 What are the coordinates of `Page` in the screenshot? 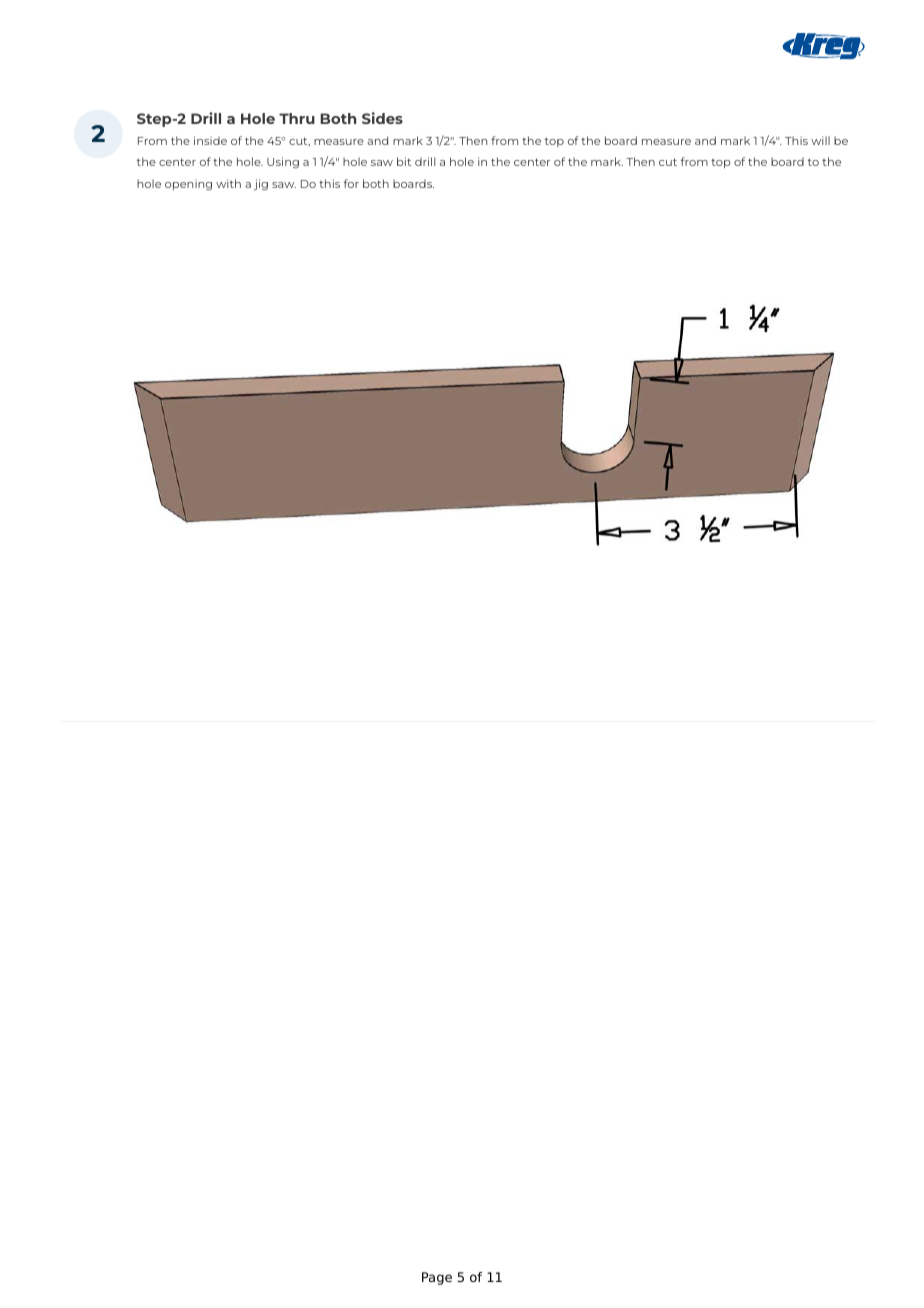 It's located at (437, 1278).
